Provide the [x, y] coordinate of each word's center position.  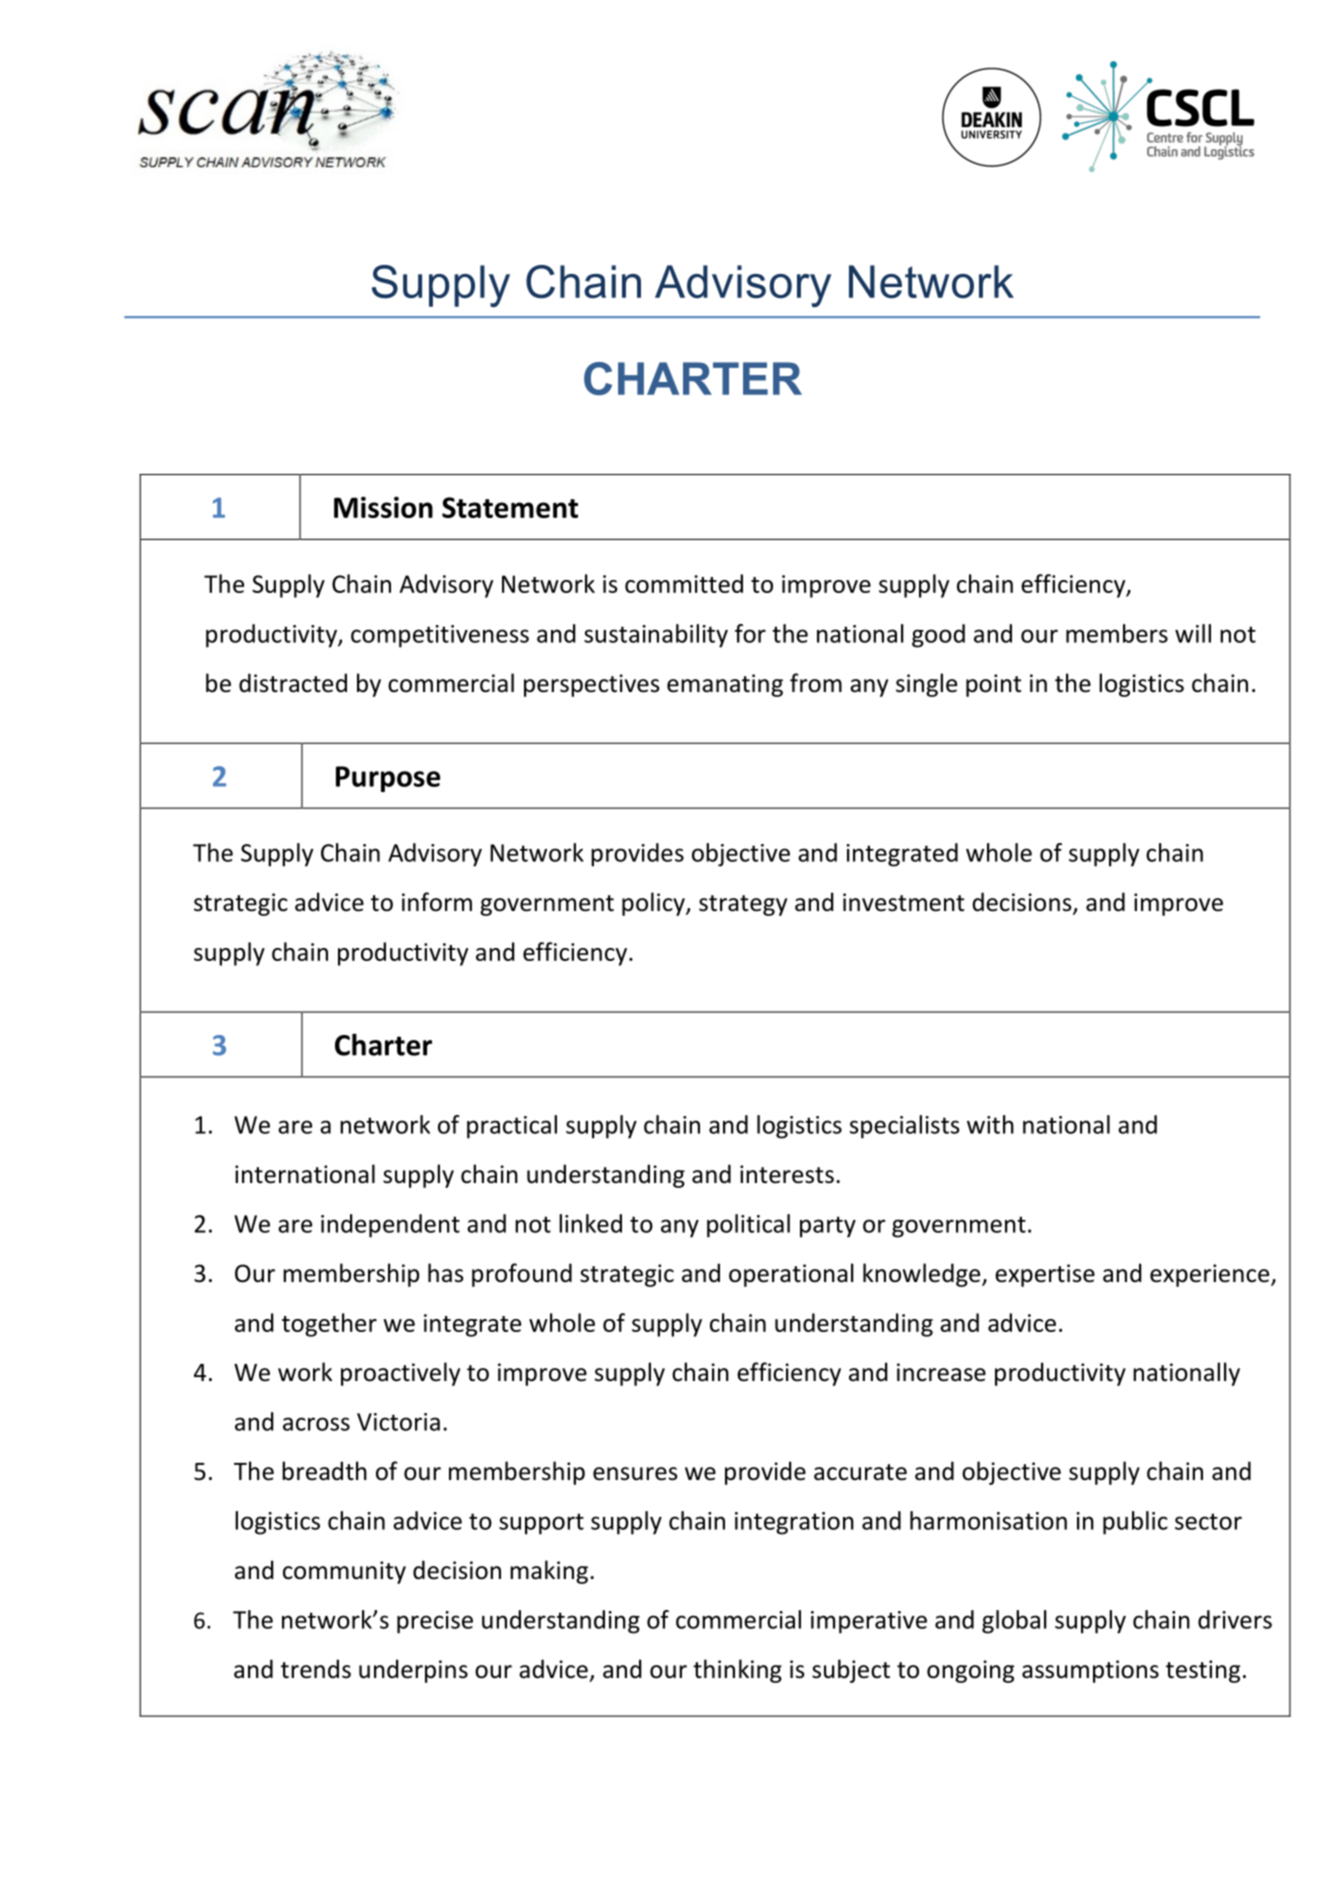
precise [435, 1622]
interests [787, 1174]
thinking [737, 1671]
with [990, 1124]
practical [512, 1127]
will [1193, 633]
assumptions [1090, 1671]
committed [684, 583]
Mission [383, 507]
